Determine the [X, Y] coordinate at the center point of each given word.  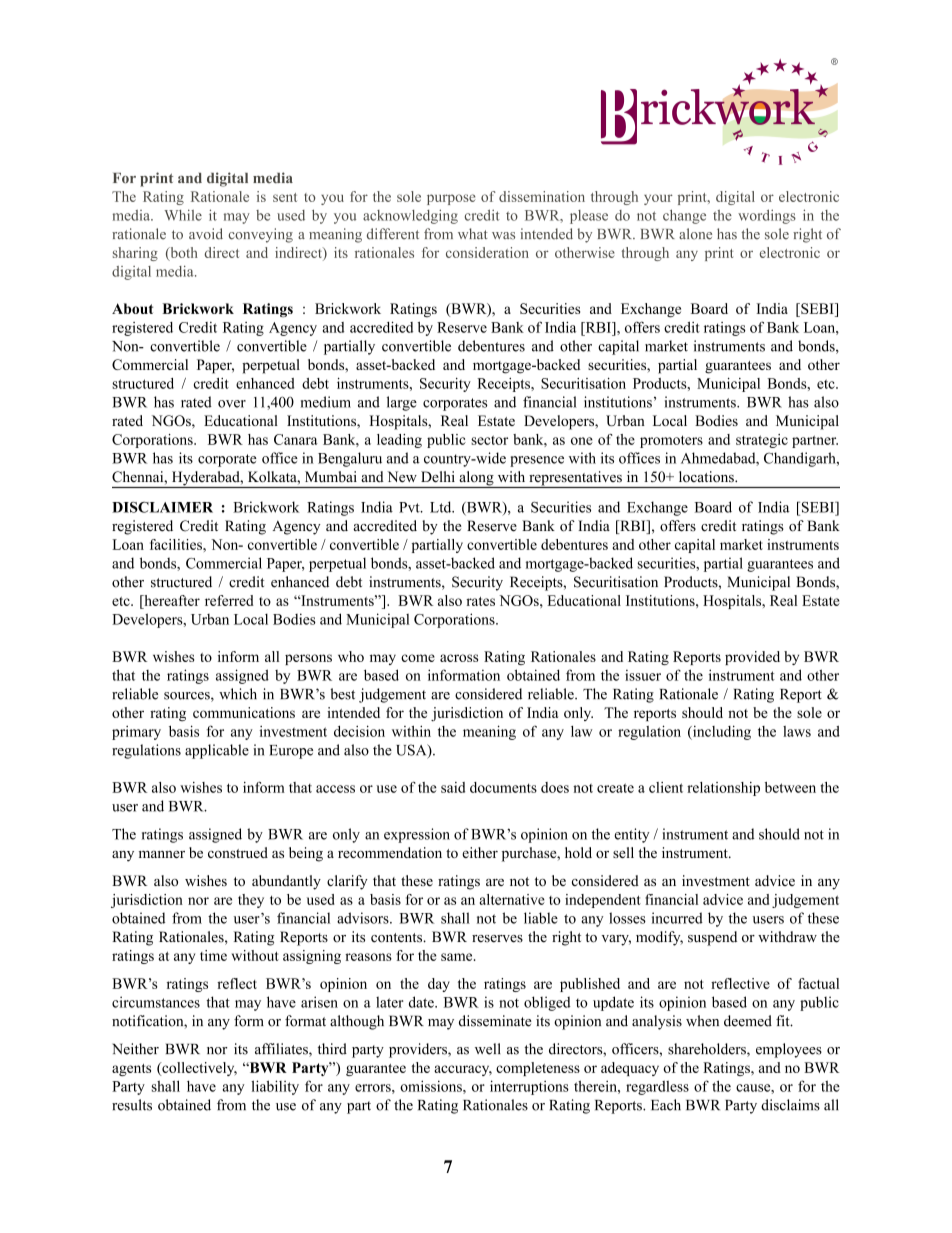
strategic [762, 441]
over [232, 404]
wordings [767, 216]
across [459, 658]
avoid [206, 234]
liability [275, 1087]
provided [752, 658]
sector [489, 440]
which [238, 694]
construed [238, 852]
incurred [677, 918]
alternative [512, 899]
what [473, 233]
